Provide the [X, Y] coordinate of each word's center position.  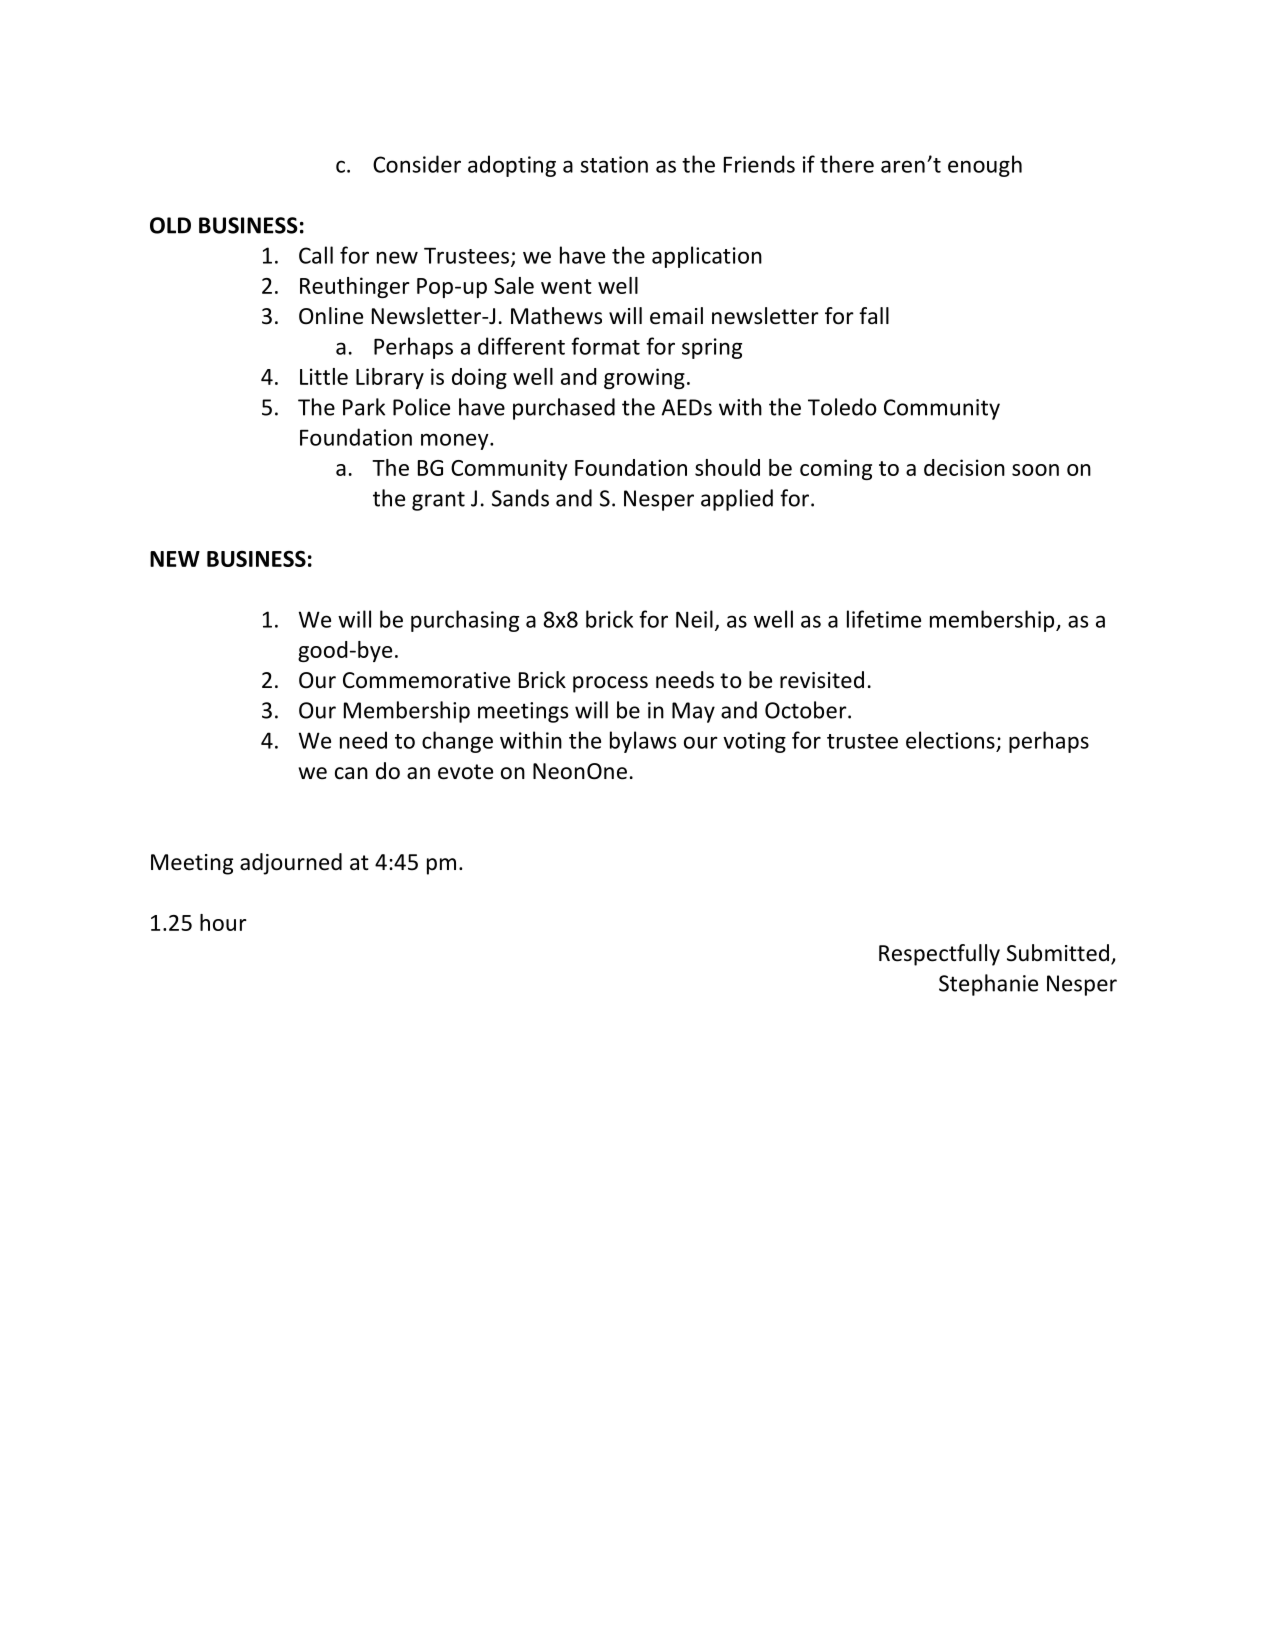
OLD [170, 225]
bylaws [643, 742]
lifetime [884, 619]
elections [950, 740]
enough [985, 166]
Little [324, 376]
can [351, 773]
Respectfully [939, 955]
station [614, 164]
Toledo [842, 407]
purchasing [465, 621]
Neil [694, 619]
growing [644, 378]
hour [223, 922]
